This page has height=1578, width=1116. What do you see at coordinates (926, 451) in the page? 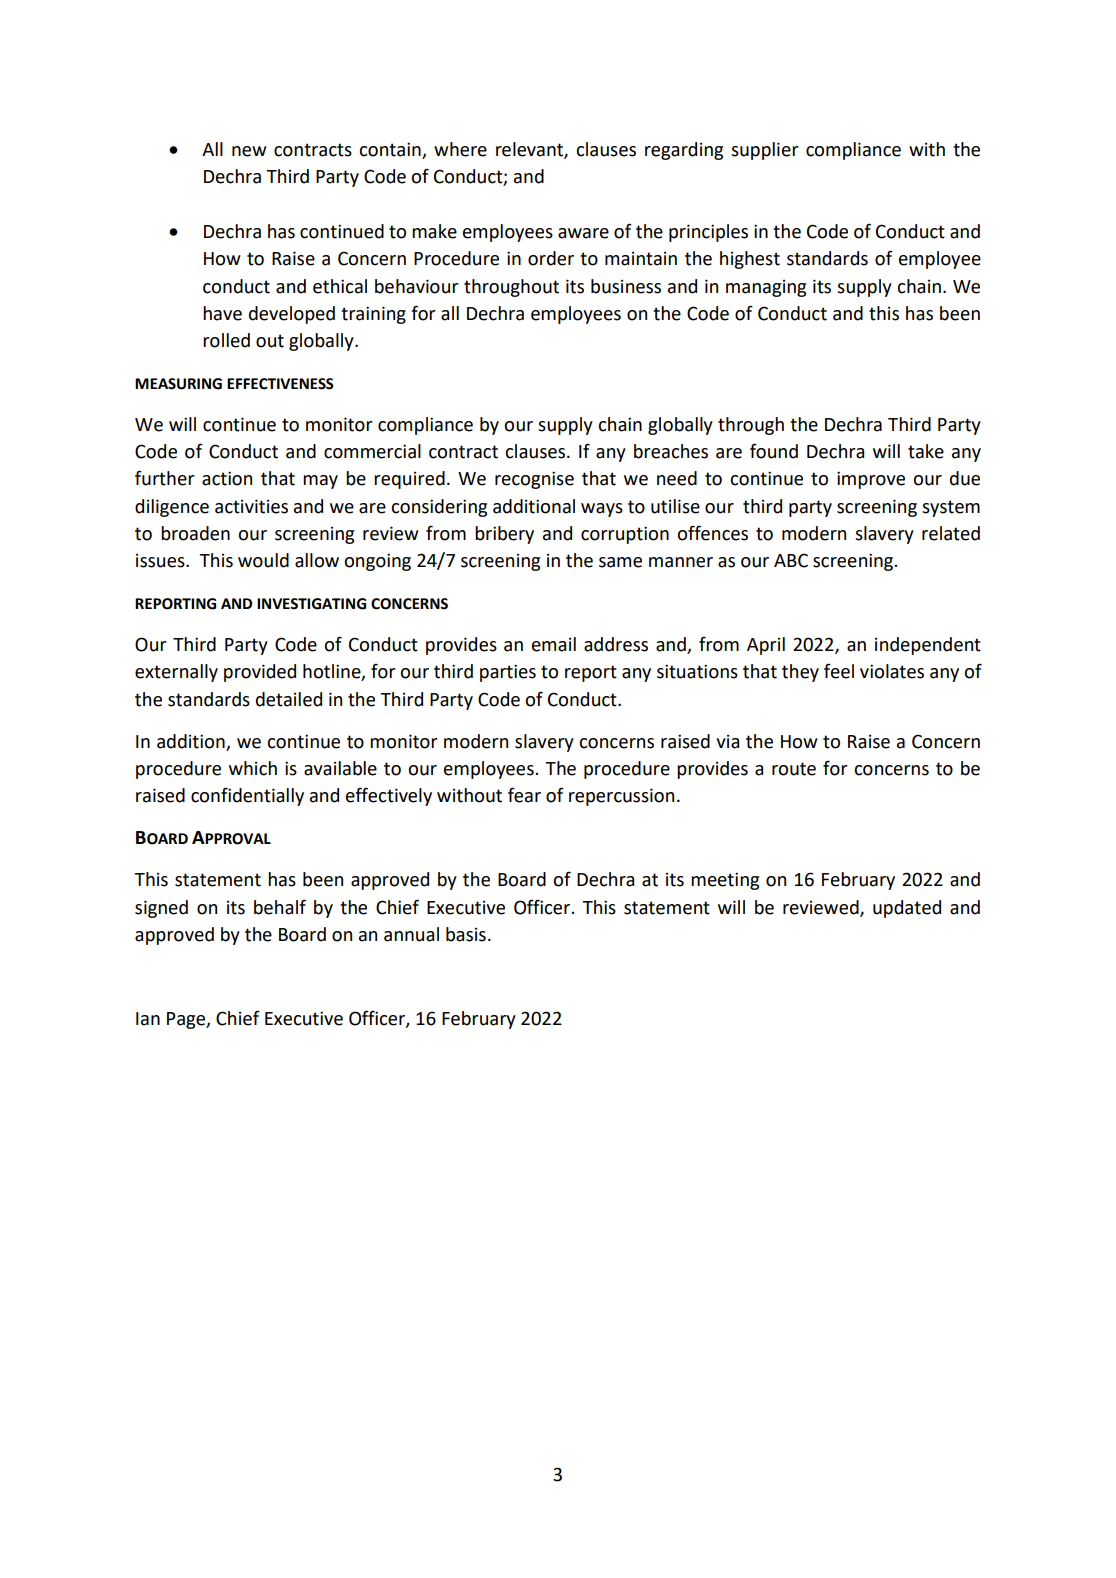
I see `take` at bounding box center [926, 451].
